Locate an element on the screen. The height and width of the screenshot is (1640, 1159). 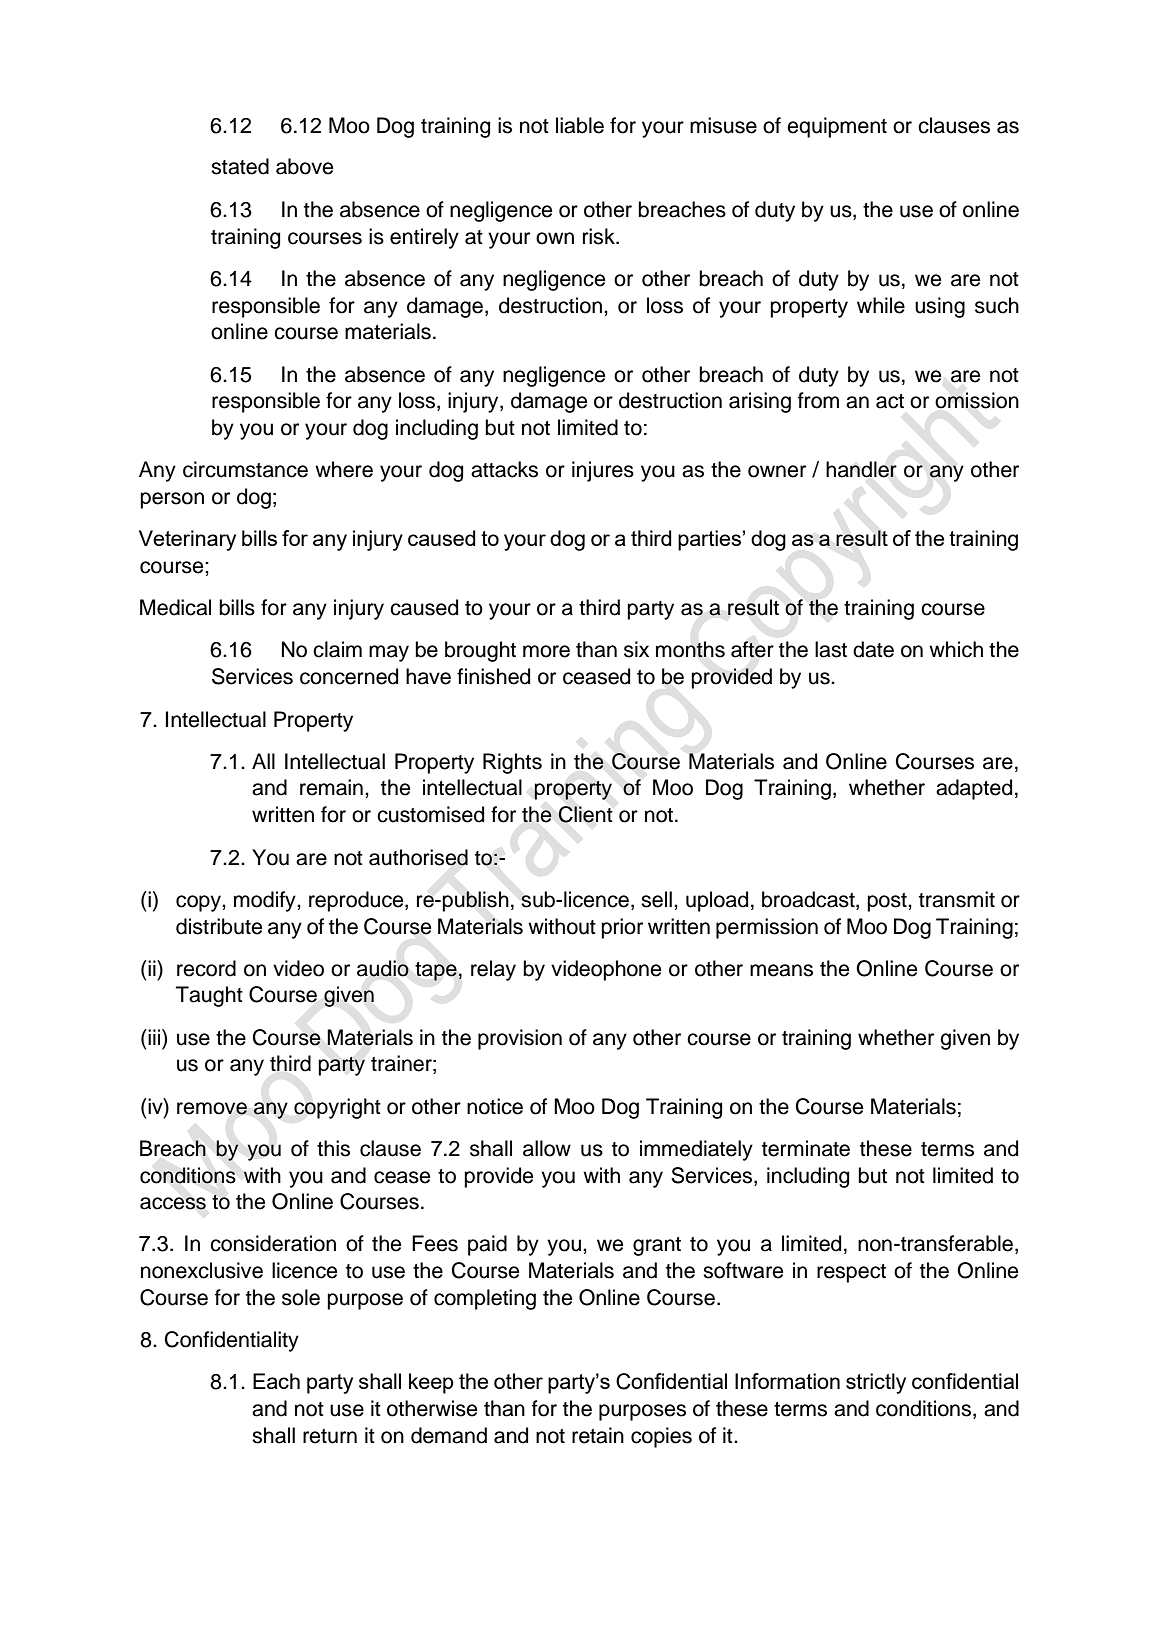
stated is located at coordinates (240, 166).
